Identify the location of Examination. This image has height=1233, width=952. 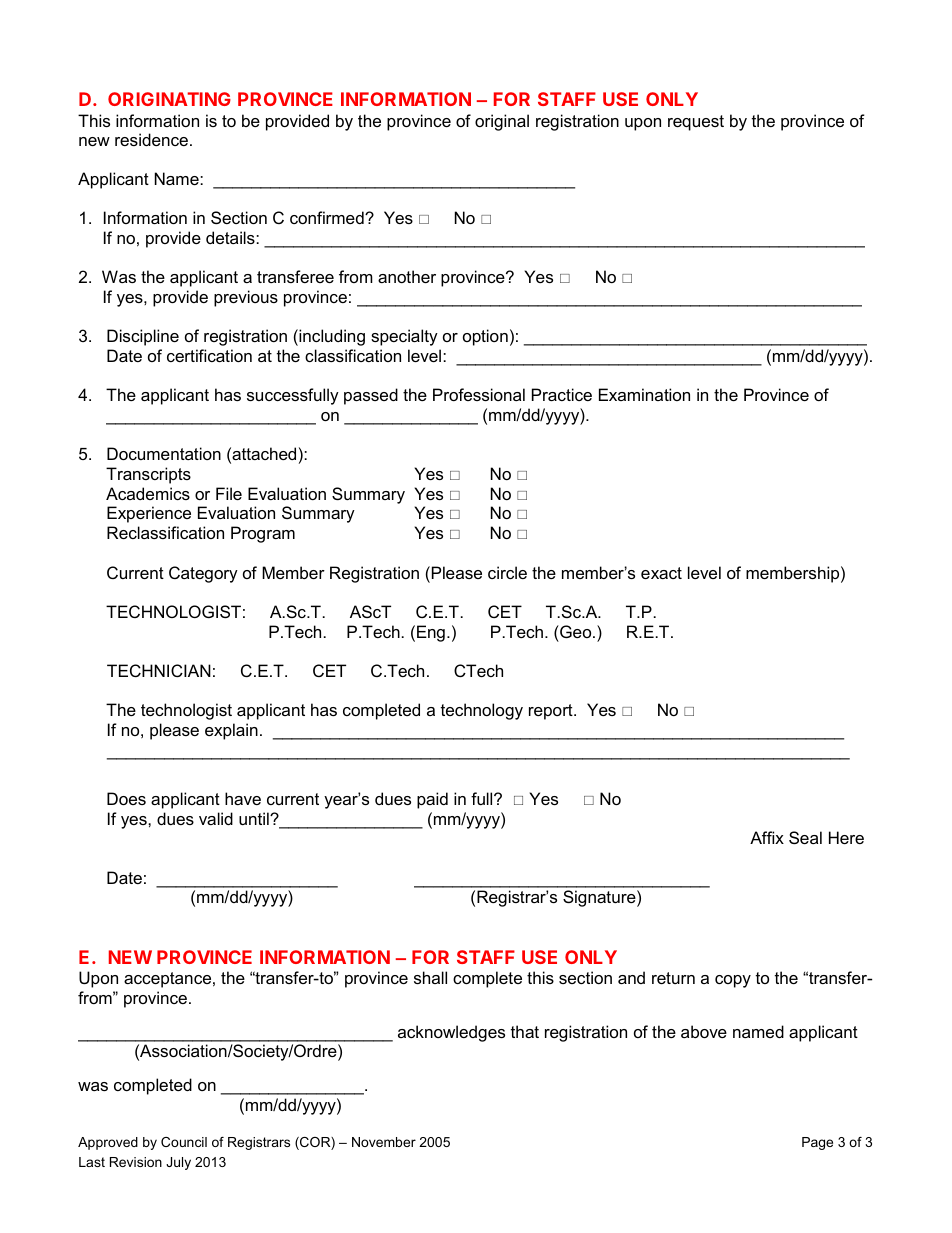
(644, 394).
